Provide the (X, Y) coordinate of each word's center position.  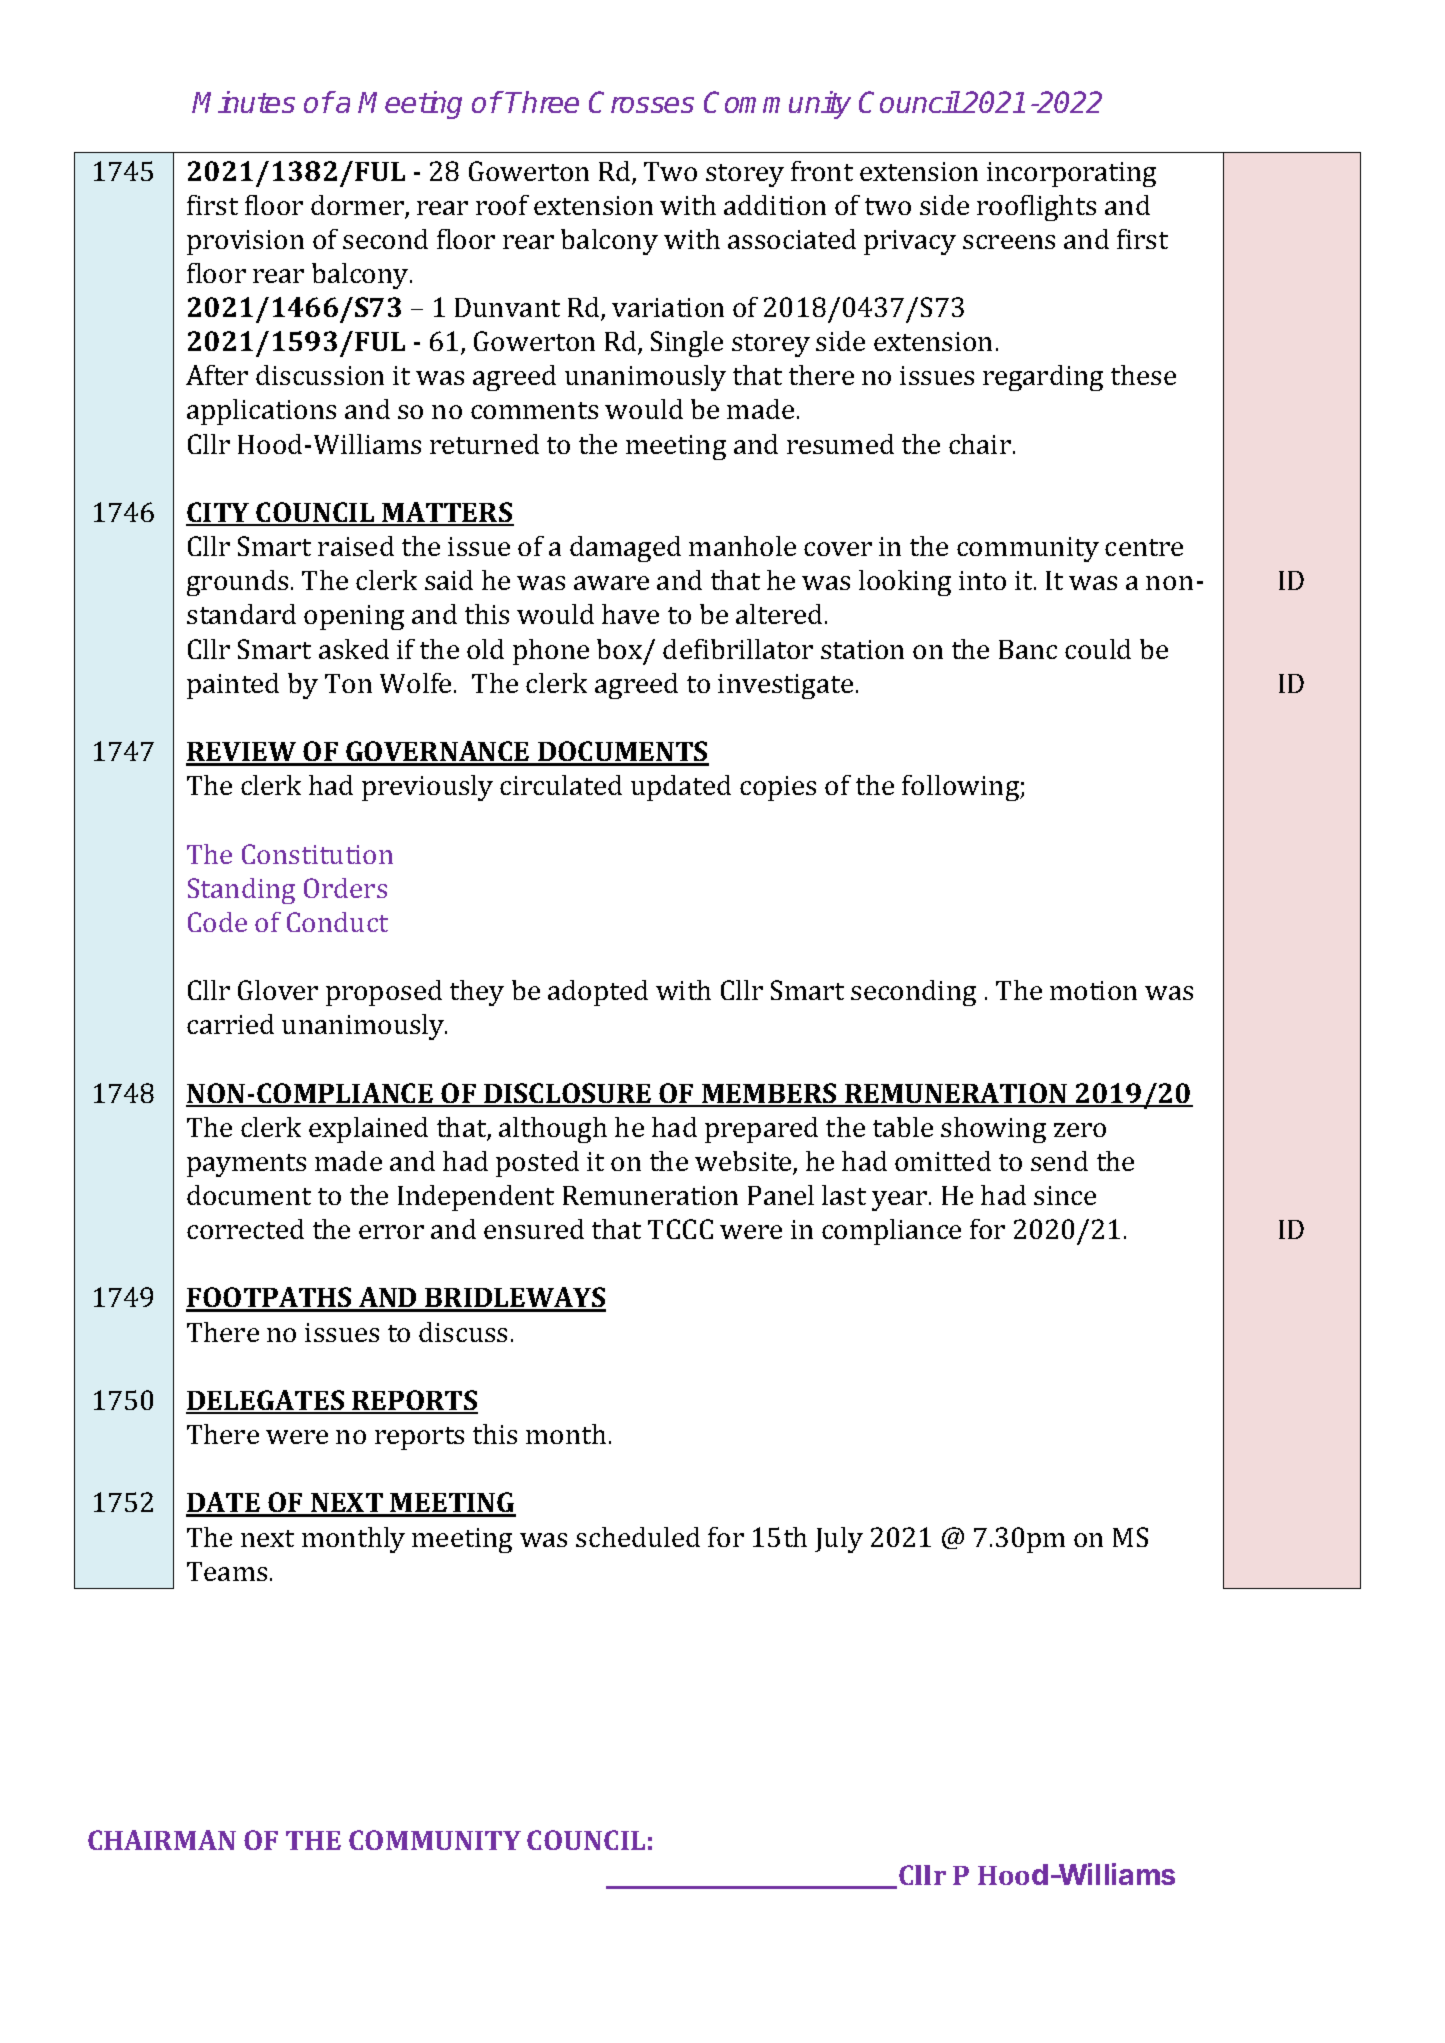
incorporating (1071, 174)
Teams (227, 1571)
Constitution (317, 854)
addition (775, 205)
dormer (358, 206)
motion (1093, 990)
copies (778, 788)
